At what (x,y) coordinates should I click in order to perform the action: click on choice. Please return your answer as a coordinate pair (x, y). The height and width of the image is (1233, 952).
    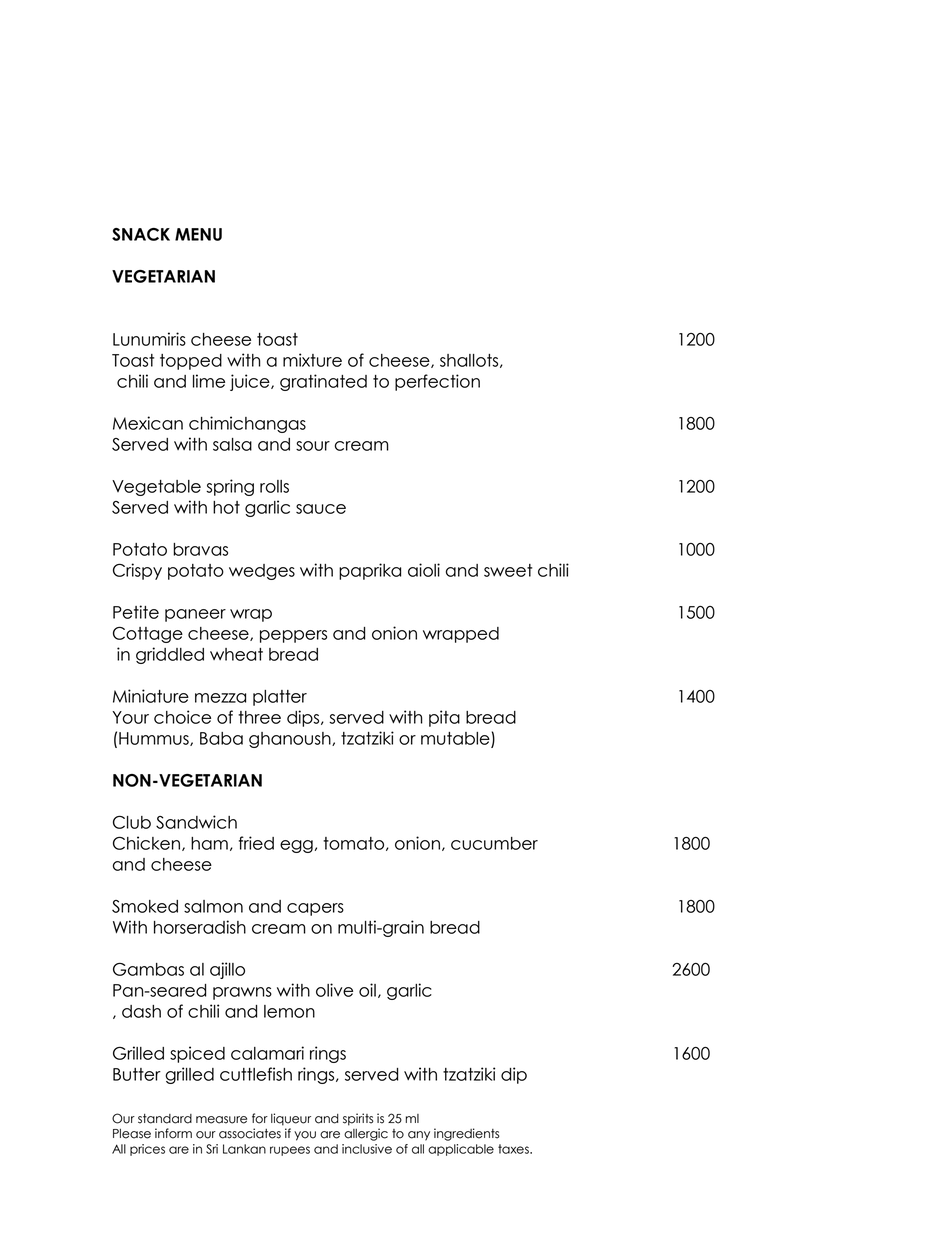
    Looking at the image, I should click on (182, 717).
